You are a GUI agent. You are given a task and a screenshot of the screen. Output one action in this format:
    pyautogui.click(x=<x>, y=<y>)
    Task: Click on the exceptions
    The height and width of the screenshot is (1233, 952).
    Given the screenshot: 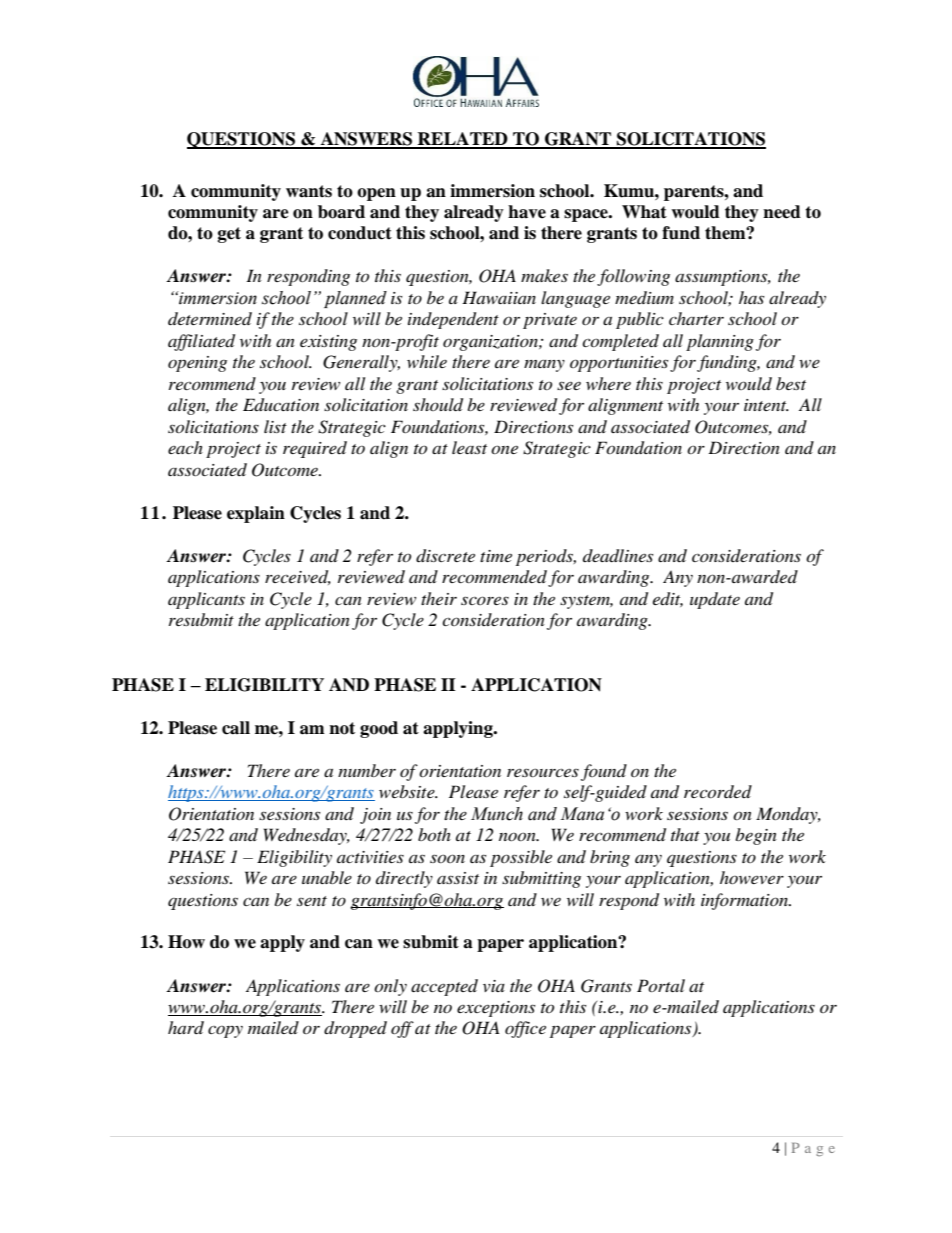 What is the action you would take?
    pyautogui.click(x=496, y=1009)
